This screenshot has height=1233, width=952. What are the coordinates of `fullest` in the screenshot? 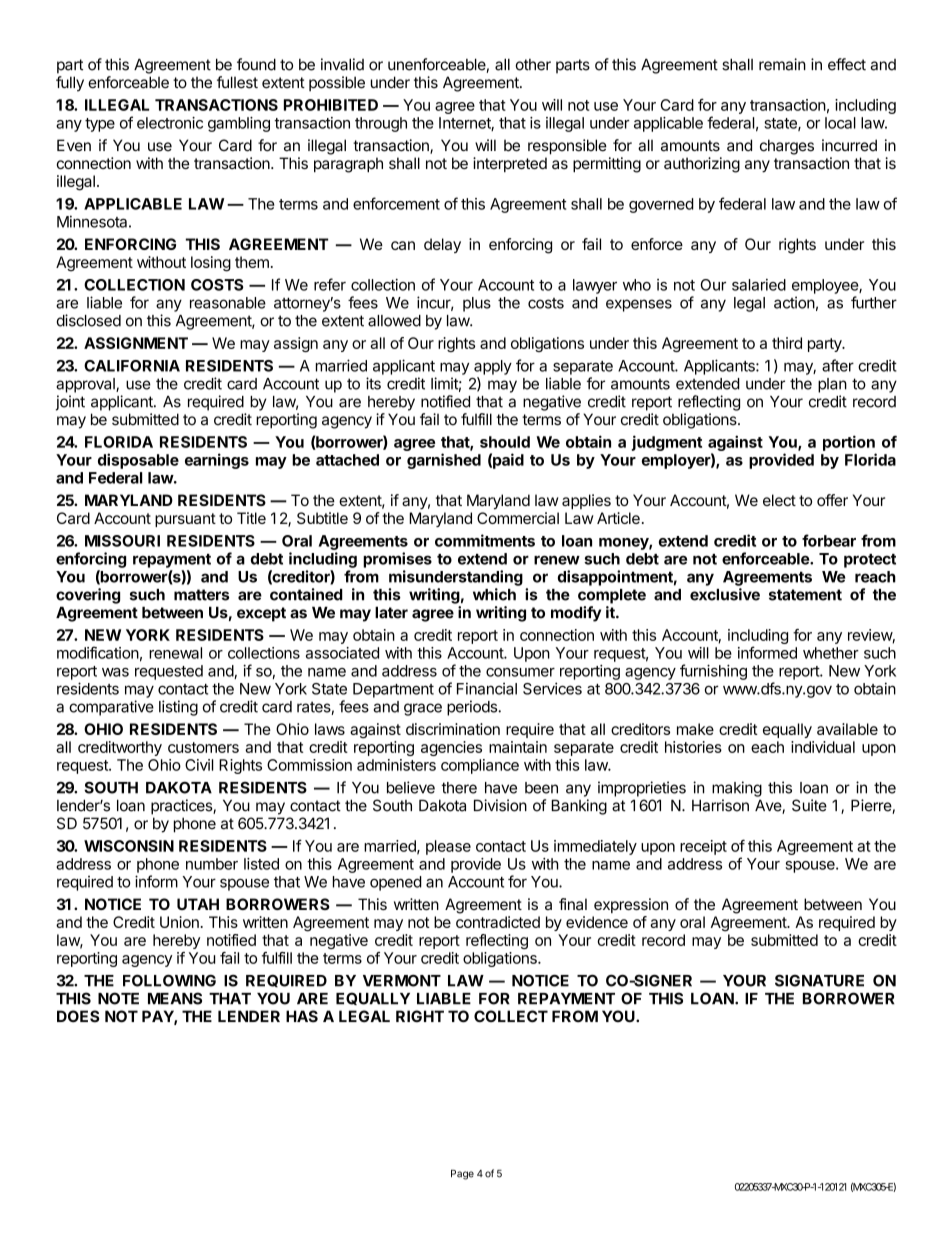 It's located at (237, 82).
